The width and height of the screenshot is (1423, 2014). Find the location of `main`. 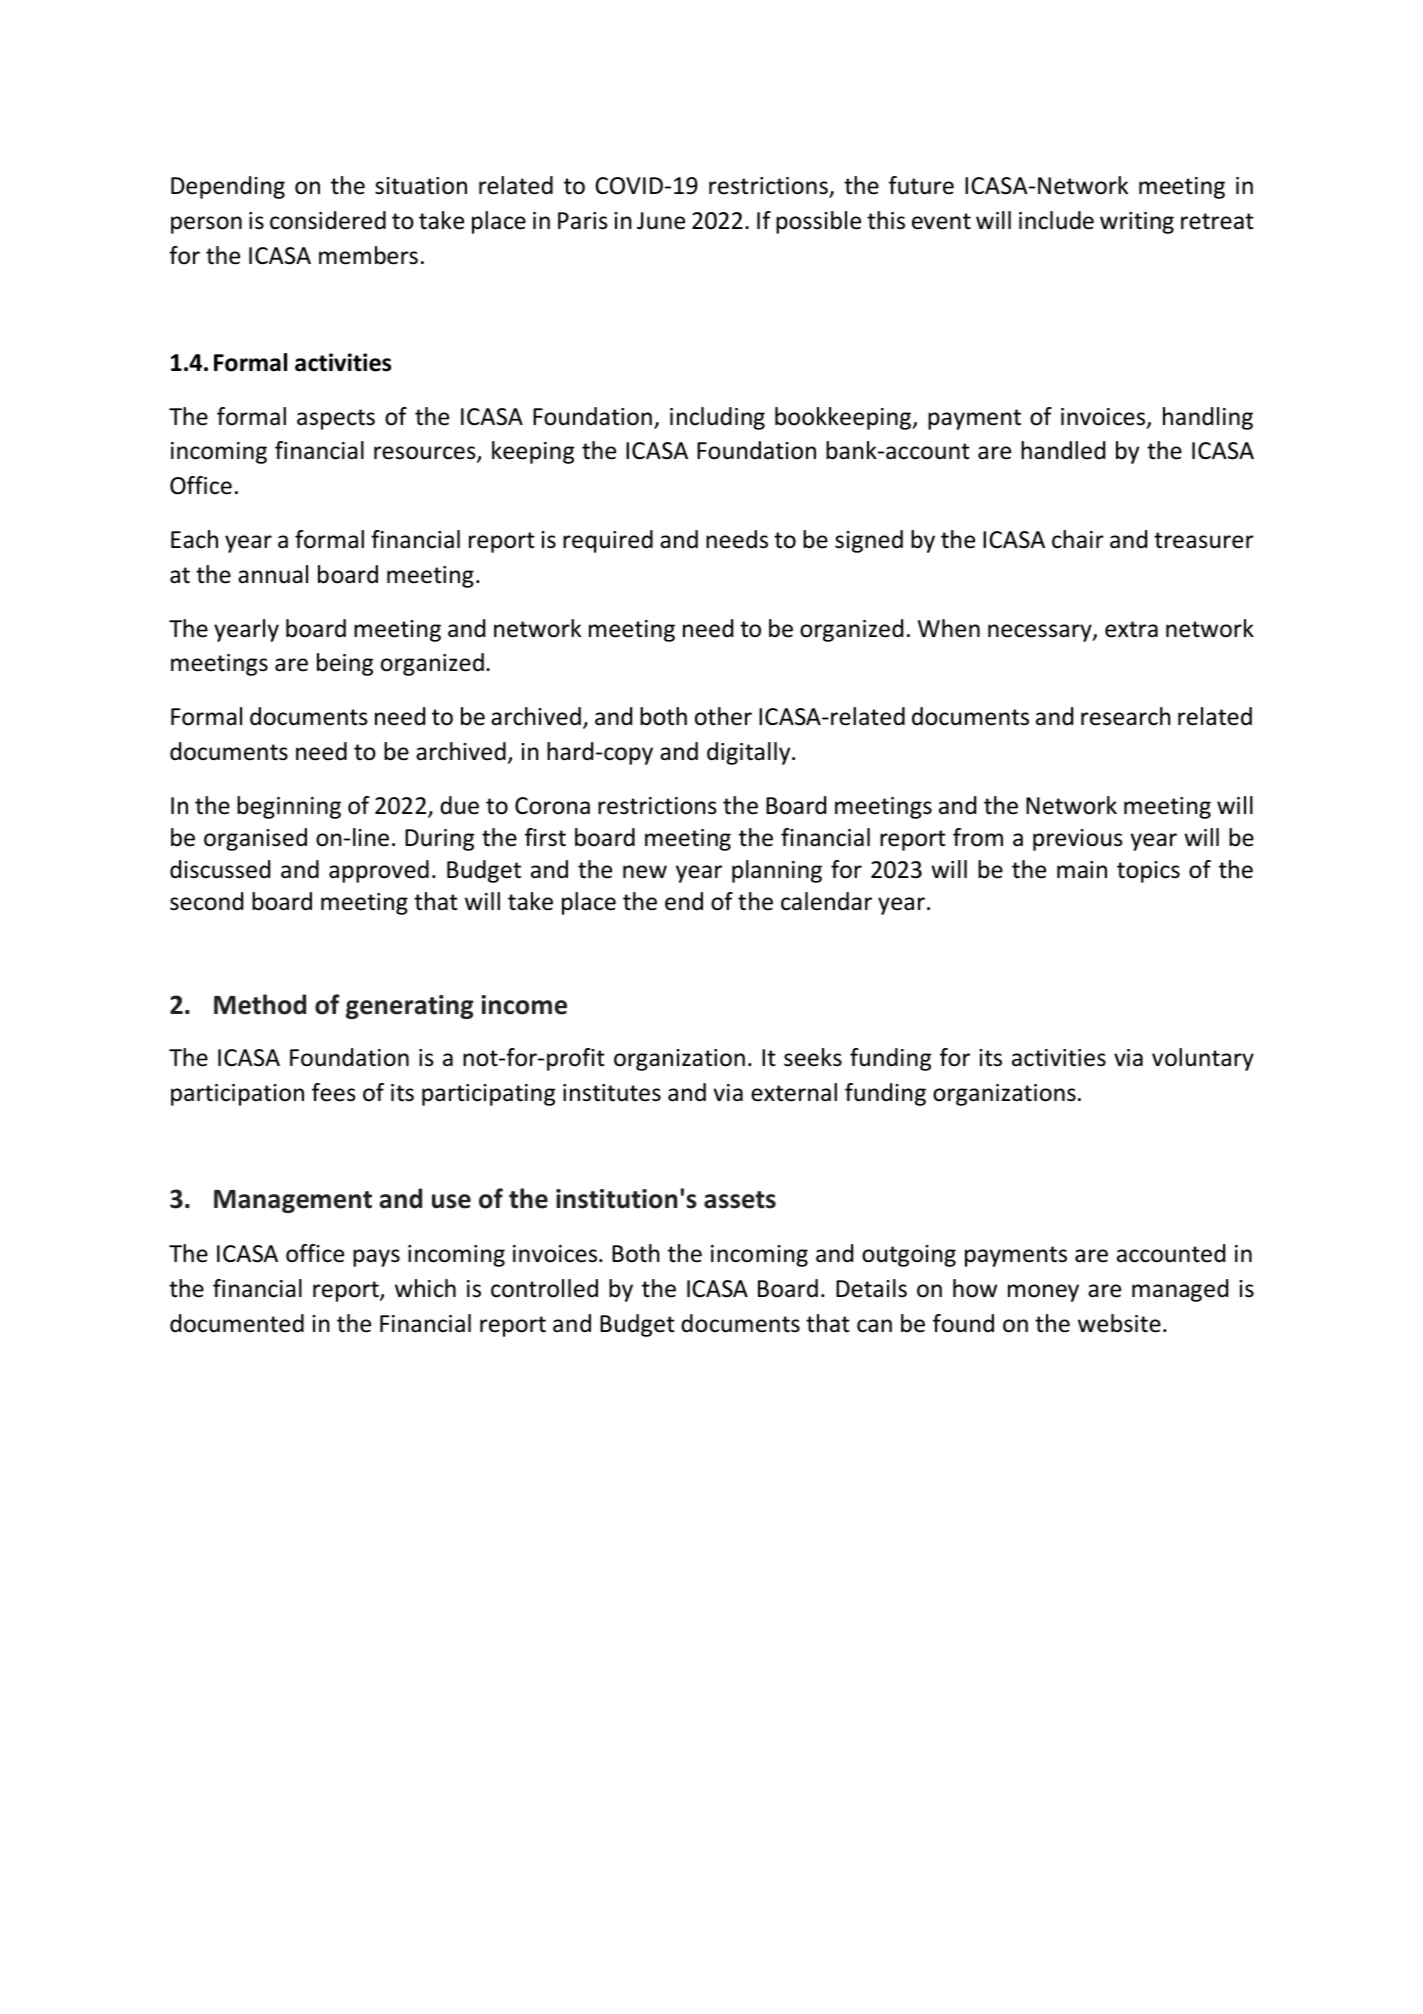

main is located at coordinates (1082, 869).
